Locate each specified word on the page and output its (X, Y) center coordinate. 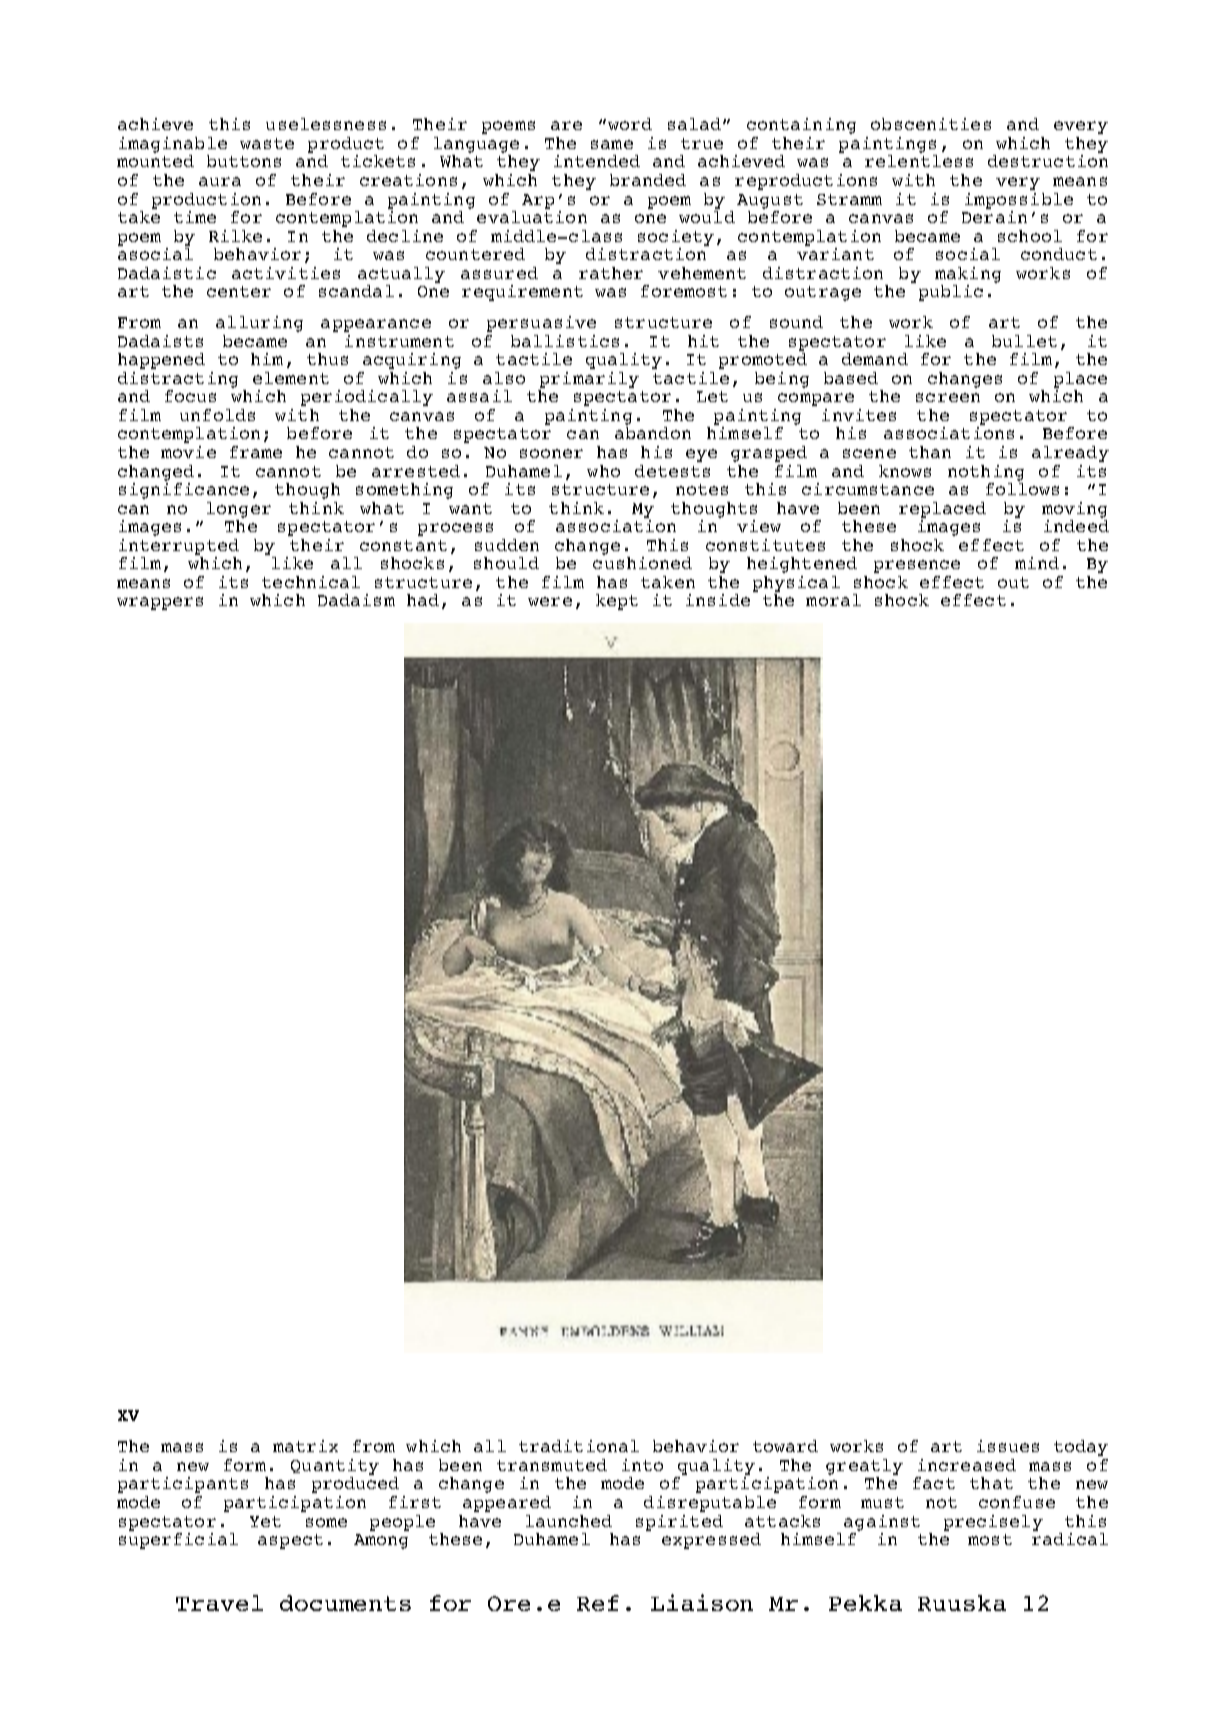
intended (597, 161)
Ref (598, 1603)
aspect (290, 1541)
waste (267, 143)
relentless (919, 161)
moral (833, 600)
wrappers (160, 603)
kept (617, 602)
